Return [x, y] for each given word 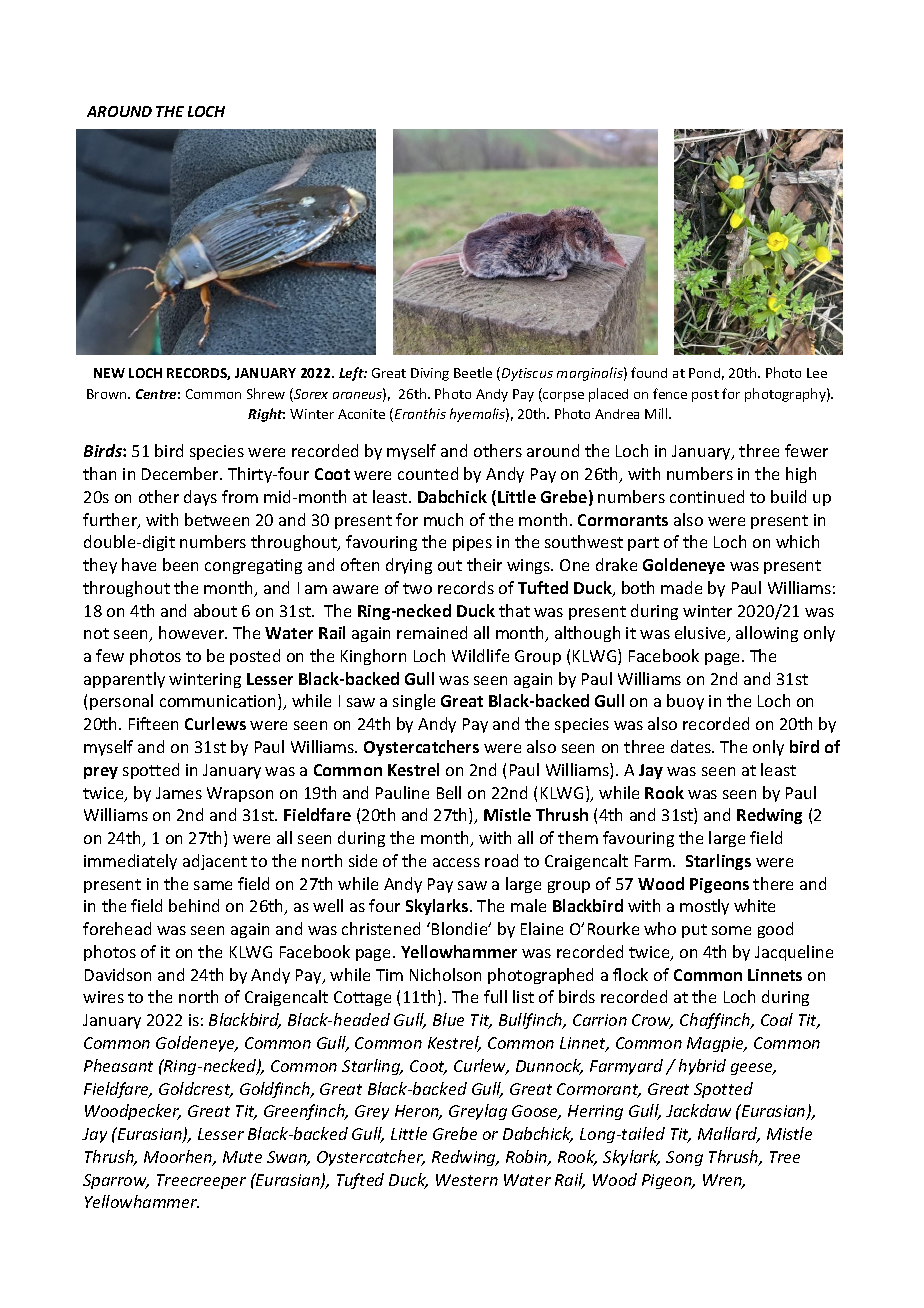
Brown [108, 394]
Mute [242, 1157]
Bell [449, 792]
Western [467, 1180]
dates [692, 746]
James [179, 793]
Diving [430, 374]
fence [670, 393]
